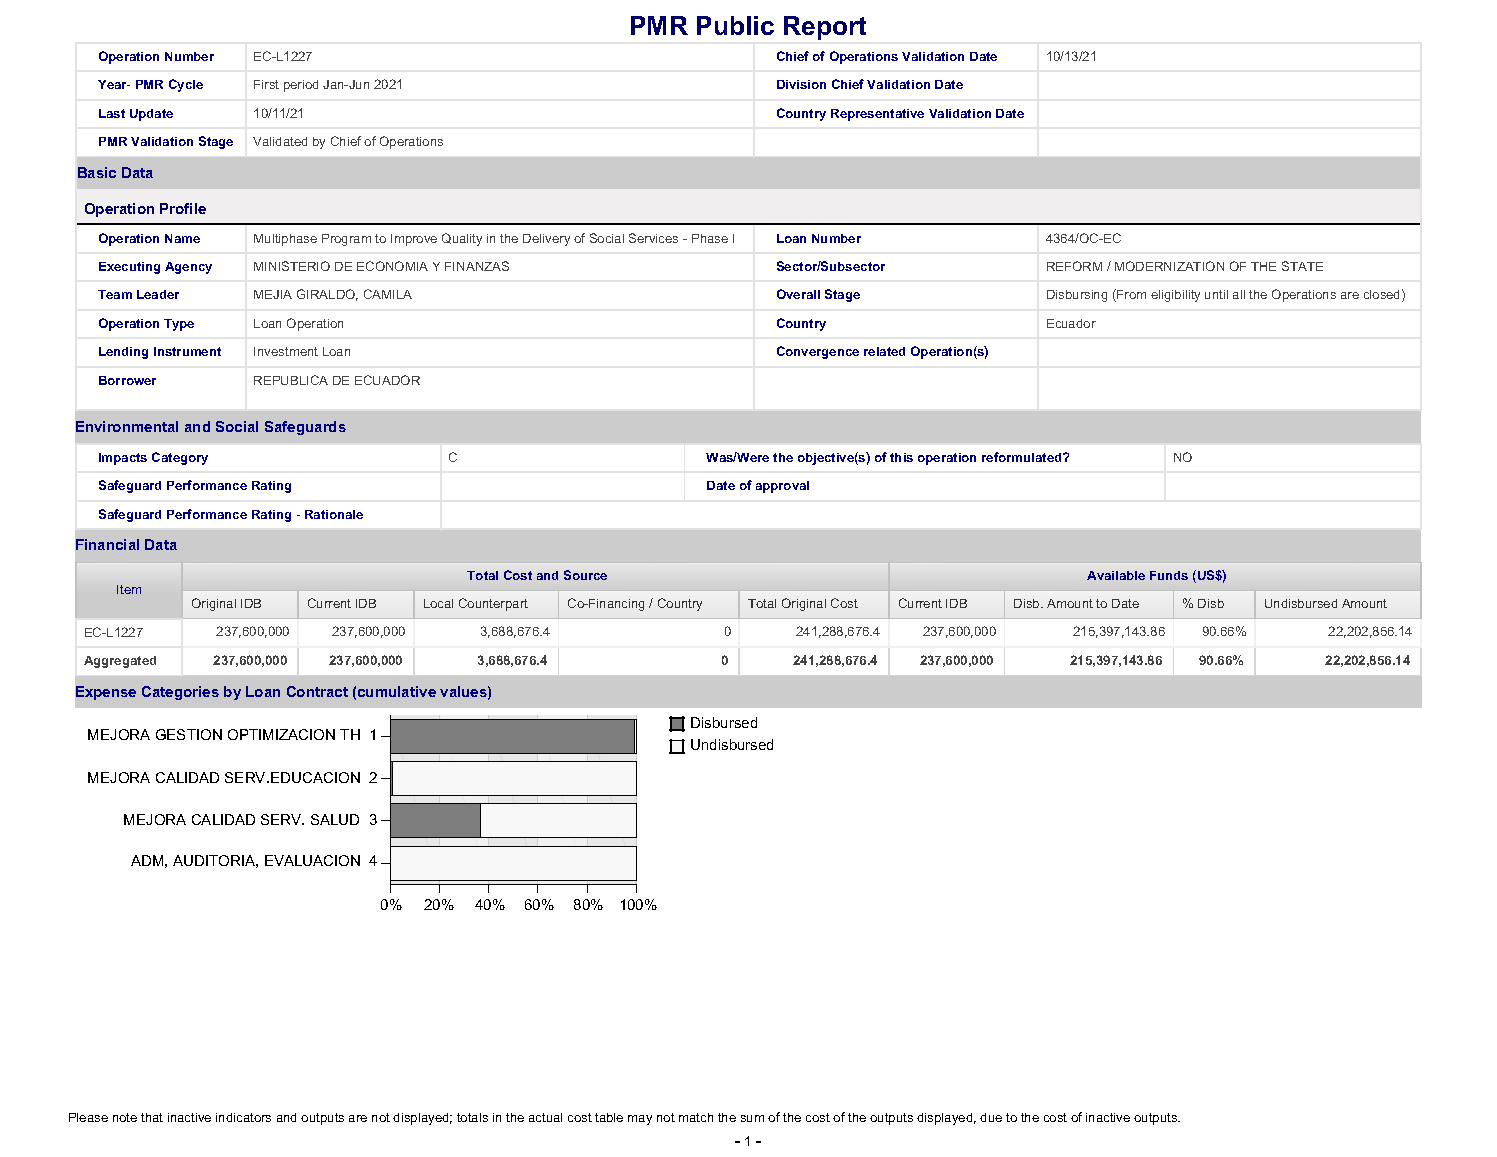 The width and height of the page is (1497, 1157). I want to click on indicators, so click(243, 1117).
